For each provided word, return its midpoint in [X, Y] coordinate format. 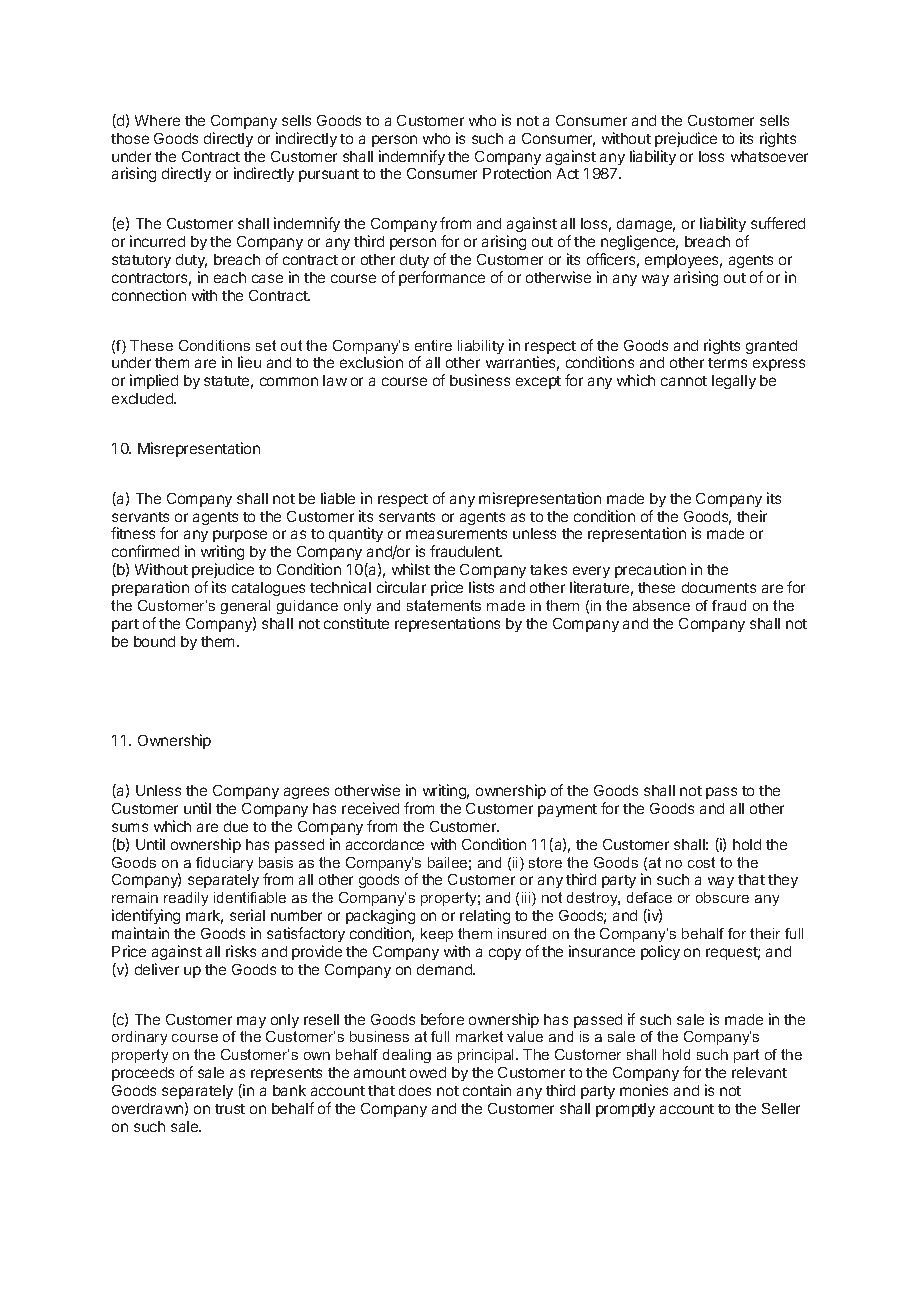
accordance [385, 844]
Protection [517, 173]
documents [719, 587]
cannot [684, 381]
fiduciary [224, 864]
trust [230, 1109]
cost [701, 862]
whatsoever [769, 156]
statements [444, 605]
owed [428, 1072]
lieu [249, 362]
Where [157, 120]
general [245, 607]
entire [433, 345]
